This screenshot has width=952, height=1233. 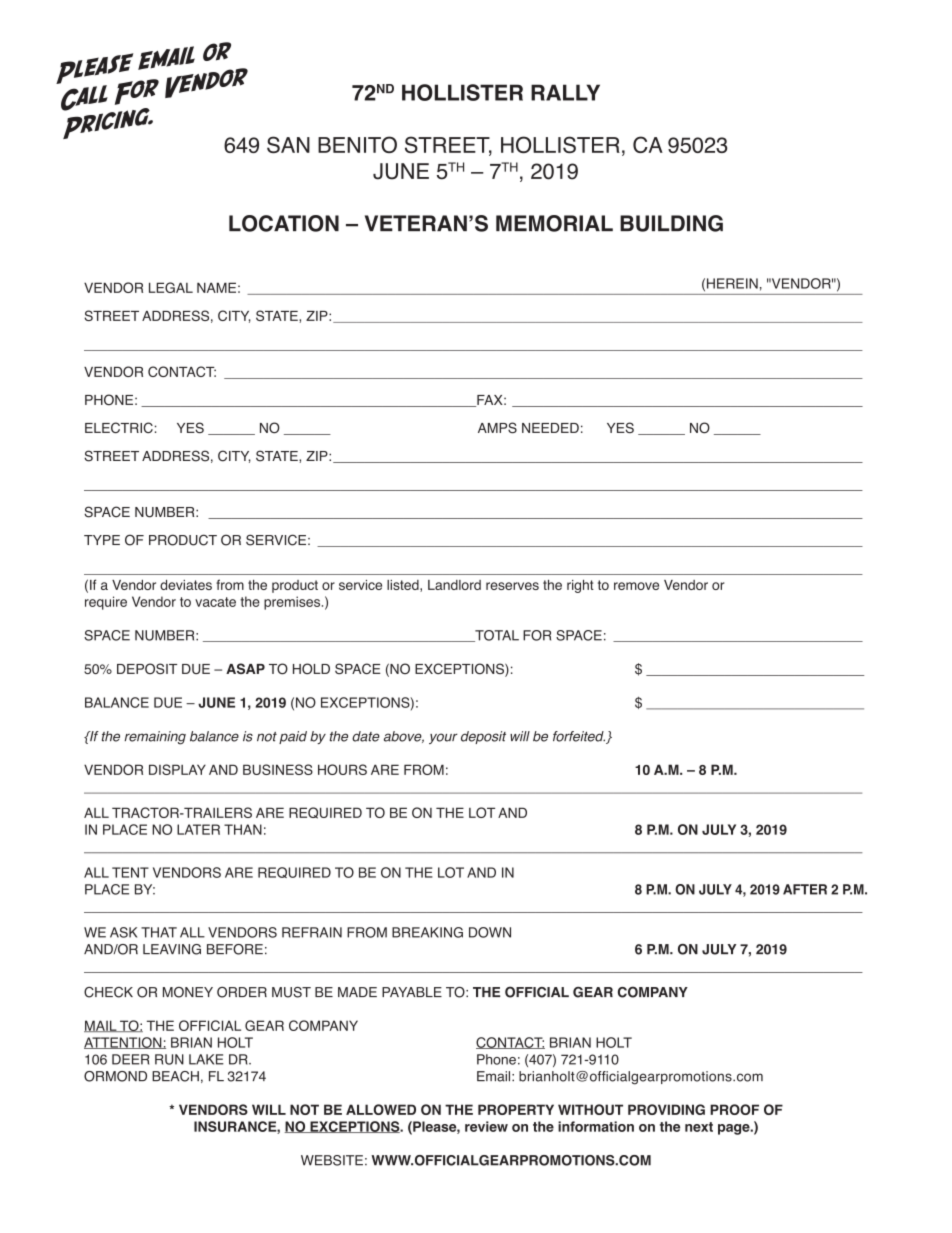 I want to click on BEACH, so click(x=175, y=1076).
